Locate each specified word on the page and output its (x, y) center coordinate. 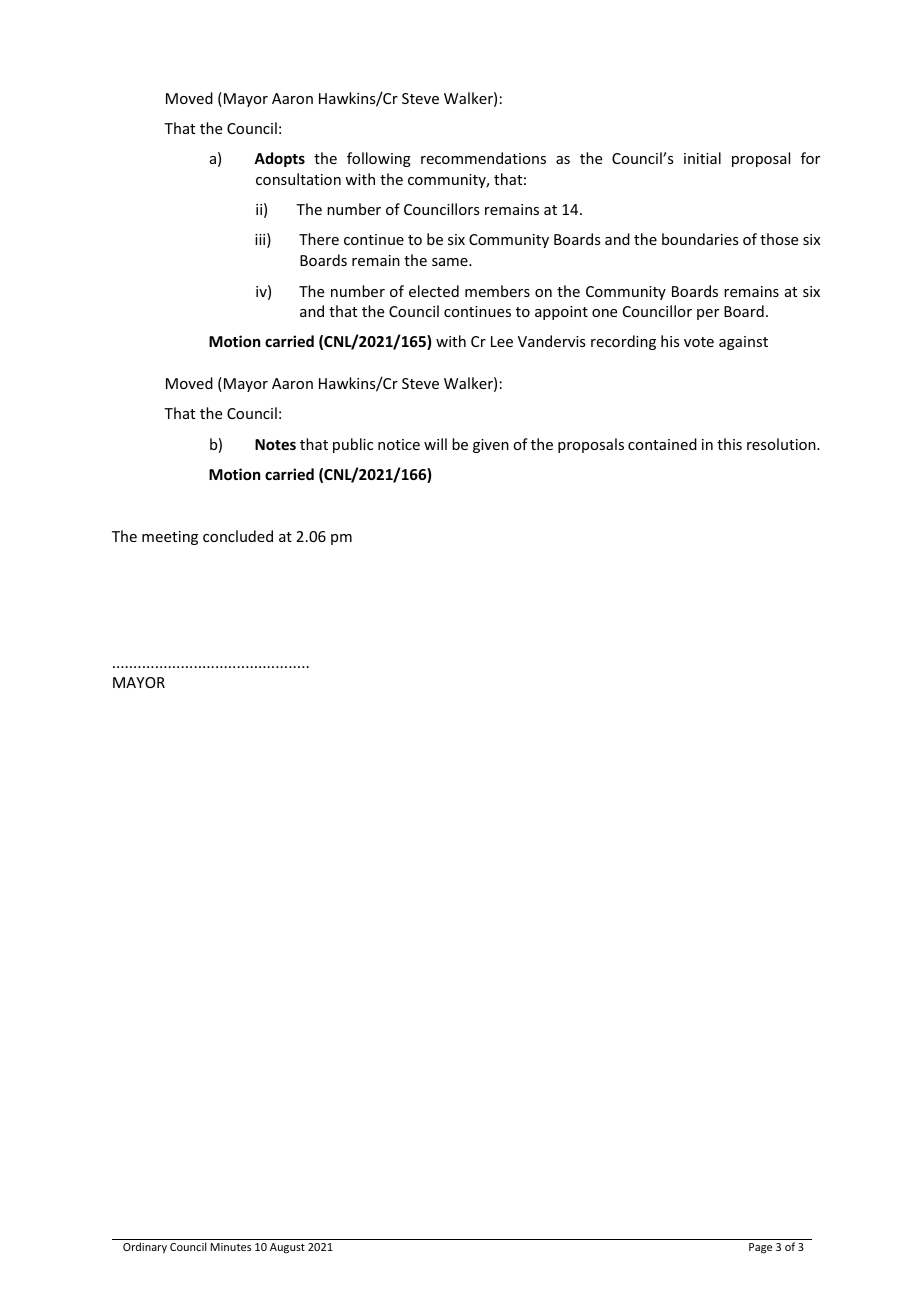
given (491, 446)
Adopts (279, 159)
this (729, 444)
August (287, 1248)
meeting (170, 538)
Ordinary (145, 1247)
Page (760, 1248)
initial (702, 158)
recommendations (483, 158)
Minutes (231, 1247)
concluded (238, 536)
